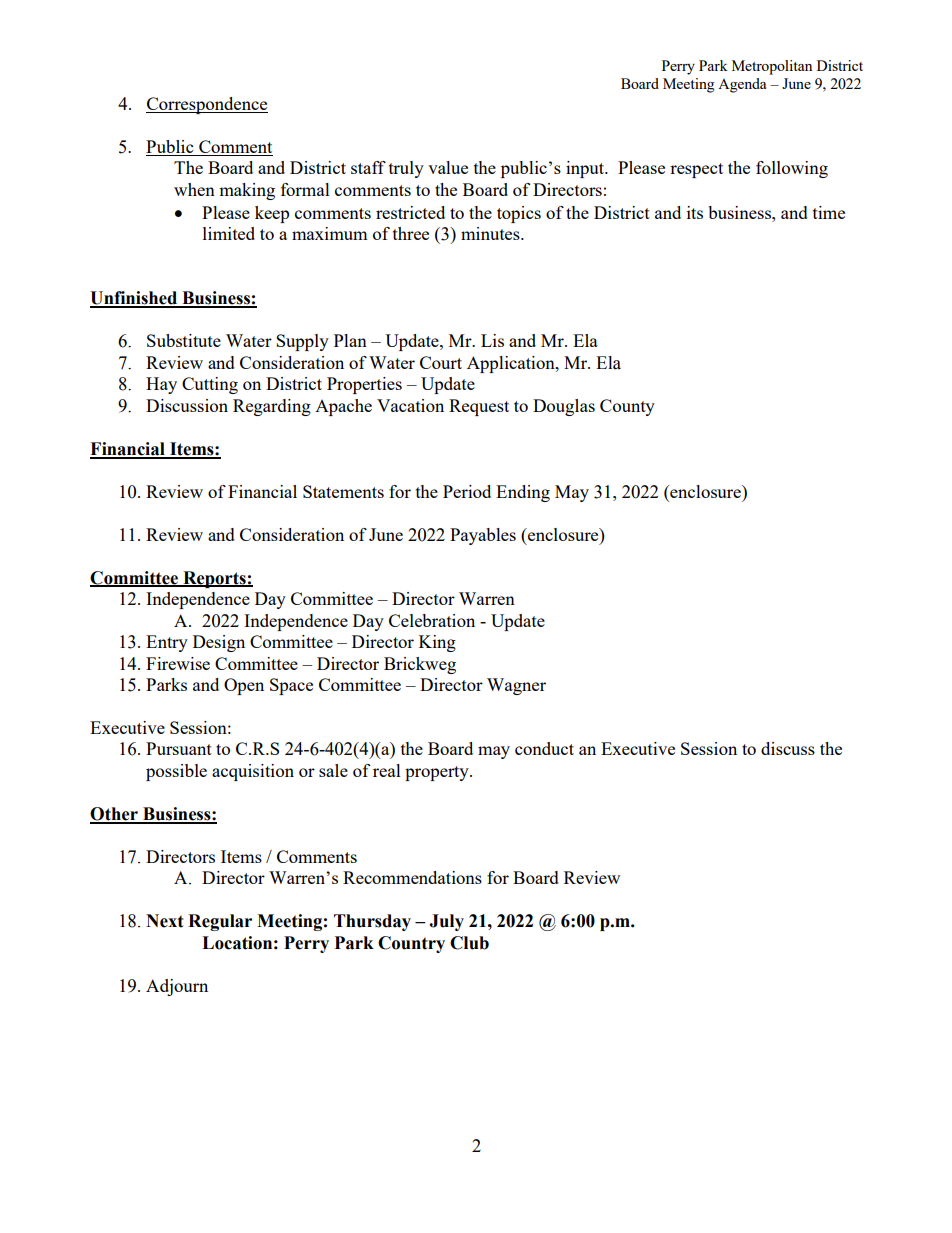 This screenshot has width=952, height=1233. I want to click on July, so click(446, 922).
